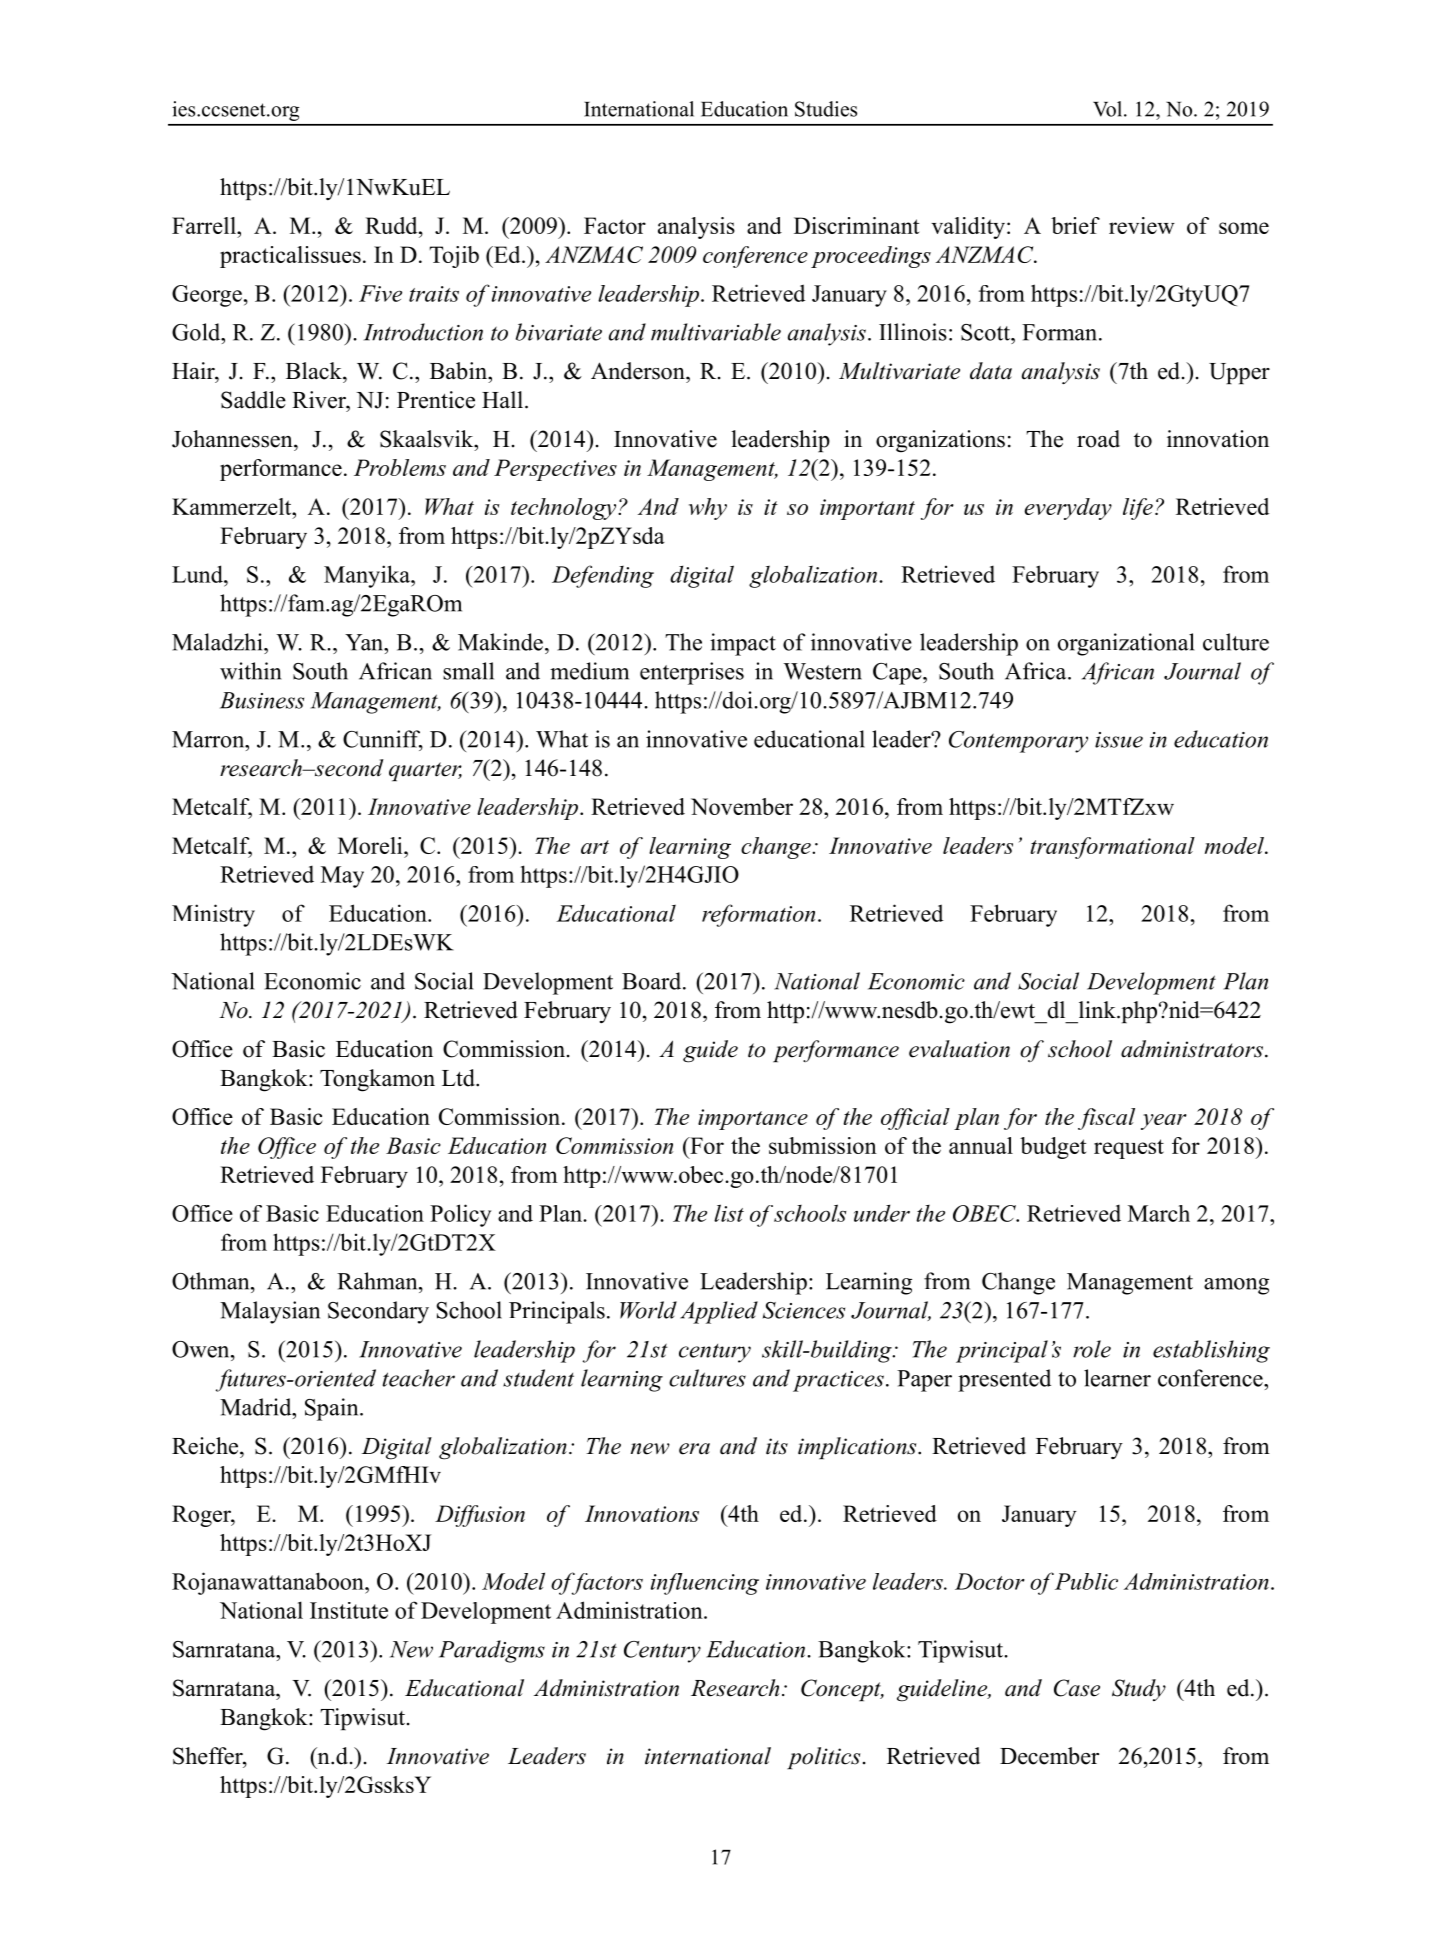 This image has width=1440, height=1956. I want to click on Rudd, so click(392, 225).
